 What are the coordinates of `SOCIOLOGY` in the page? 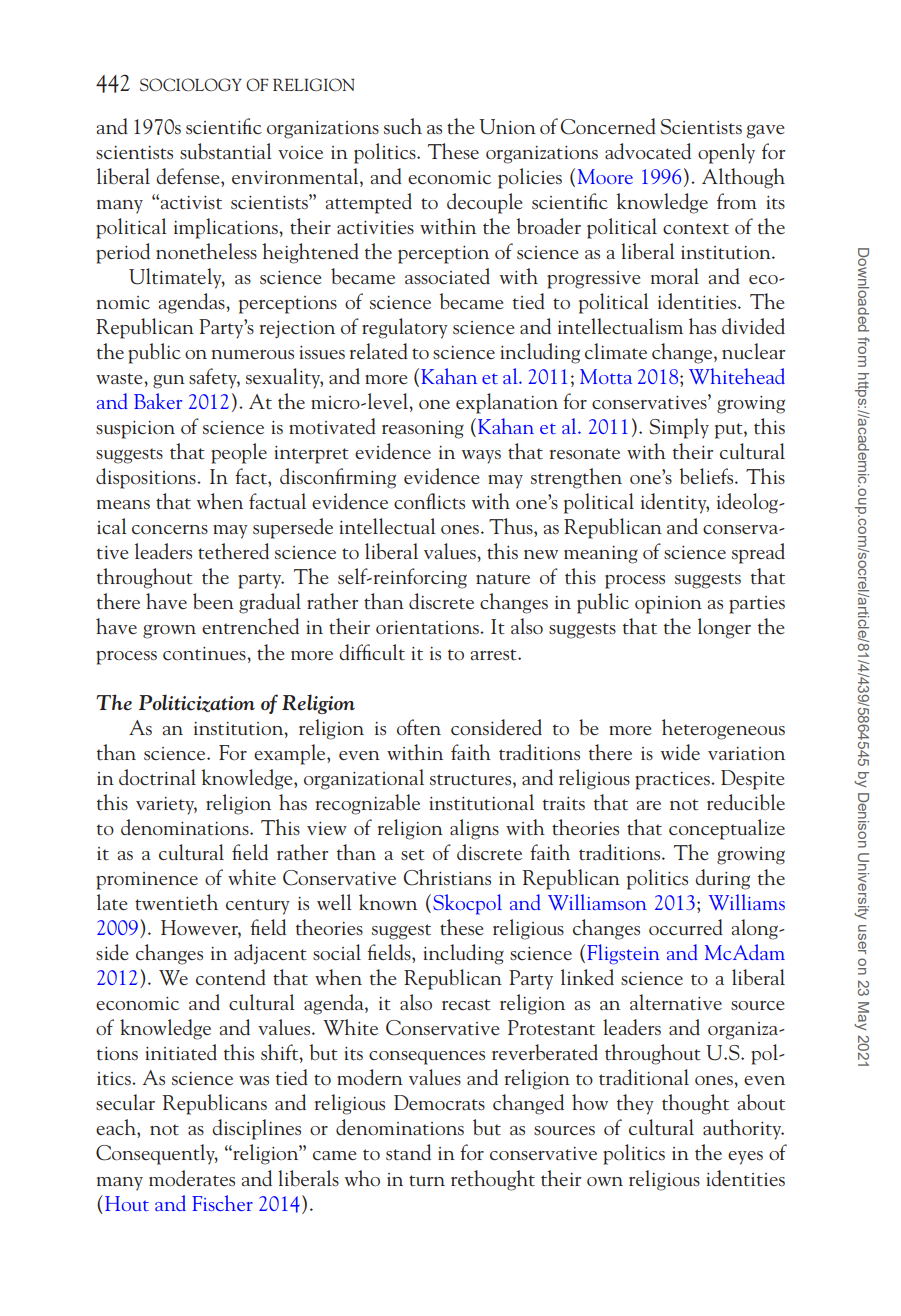 It's located at (191, 84).
